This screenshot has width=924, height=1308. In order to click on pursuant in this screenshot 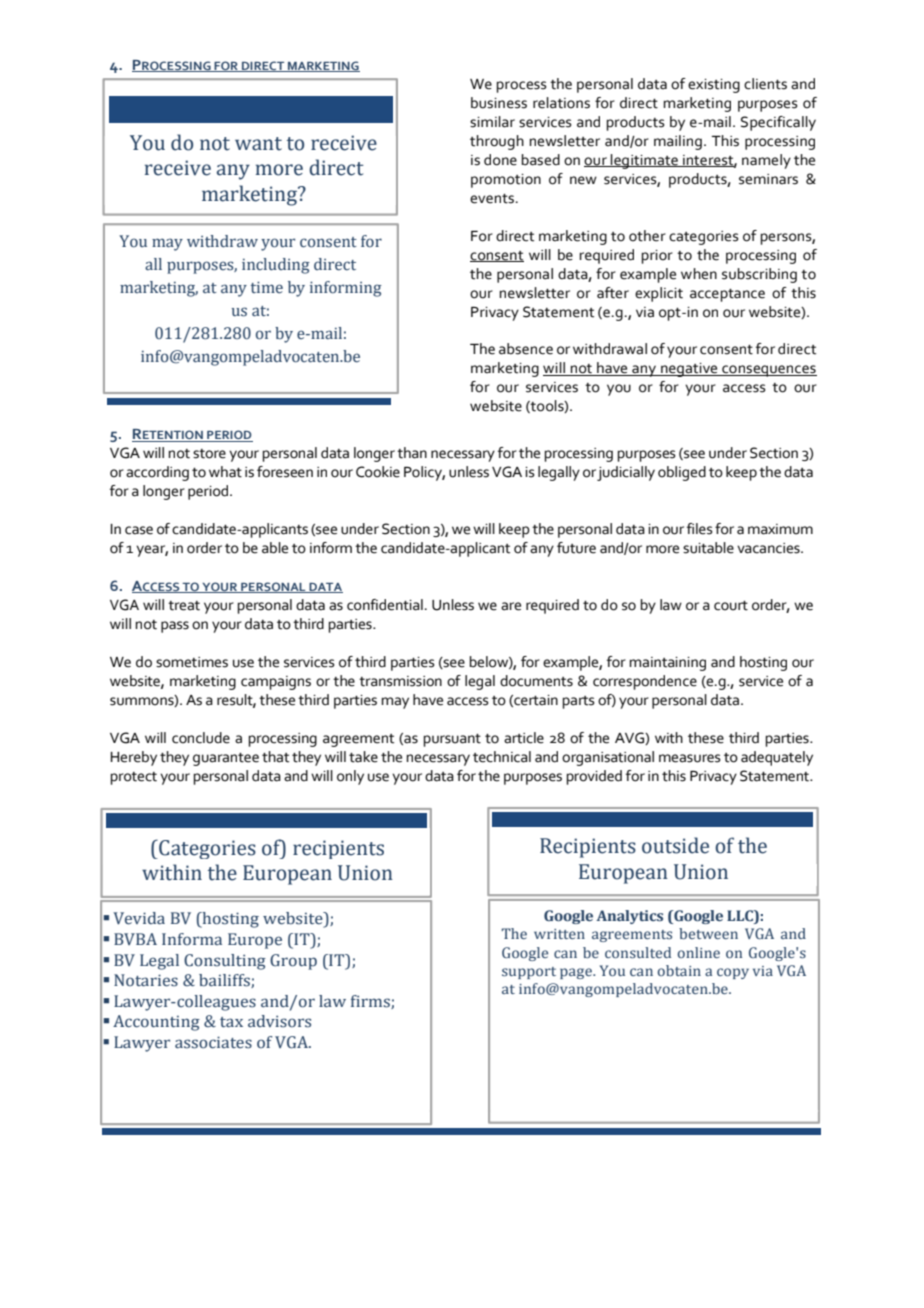, I will do `click(452, 740)`.
